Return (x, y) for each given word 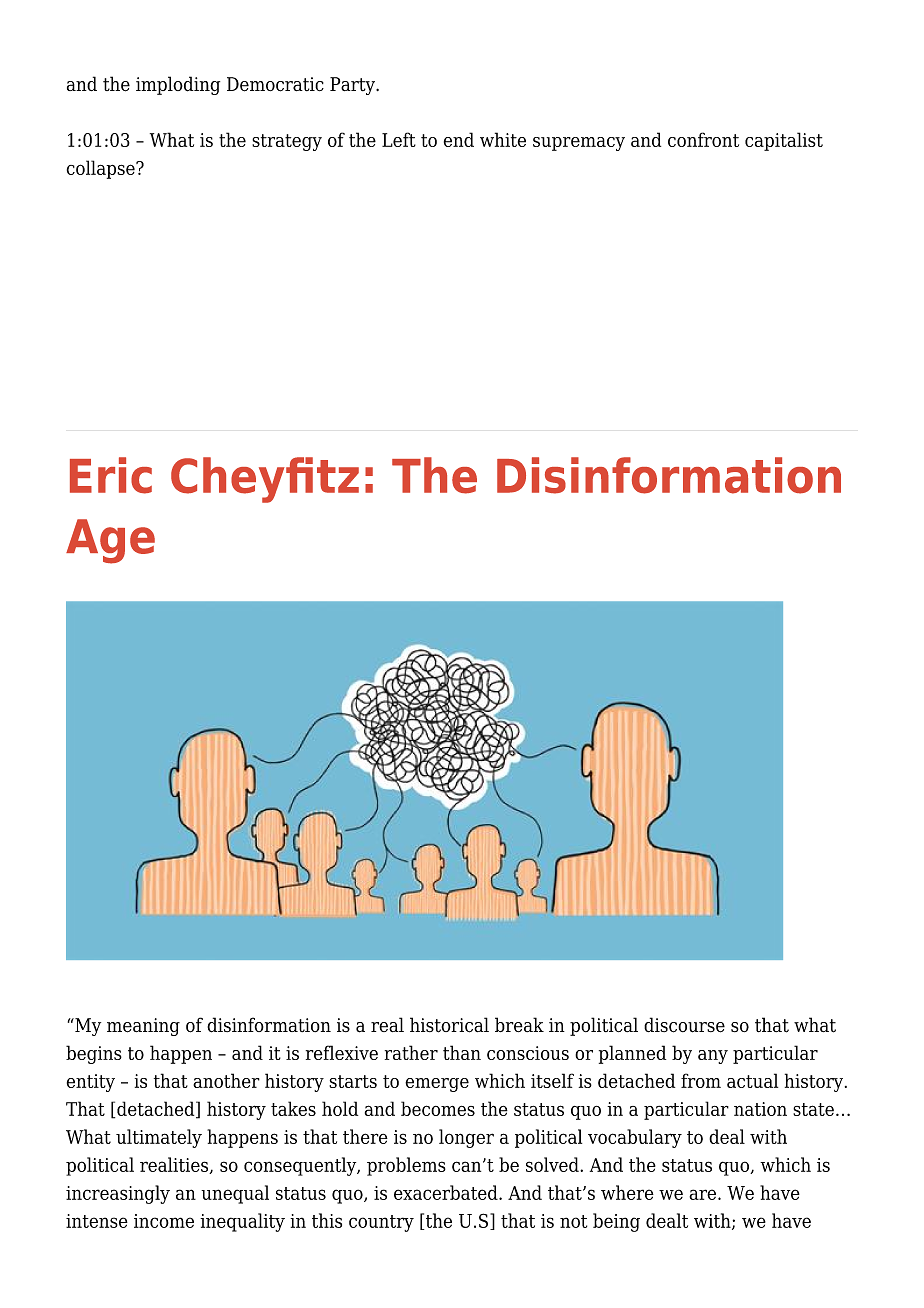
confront (703, 139)
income (164, 1221)
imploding (178, 85)
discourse (684, 1025)
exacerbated (447, 1192)
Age (110, 541)
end (459, 139)
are (702, 1194)
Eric (111, 475)
